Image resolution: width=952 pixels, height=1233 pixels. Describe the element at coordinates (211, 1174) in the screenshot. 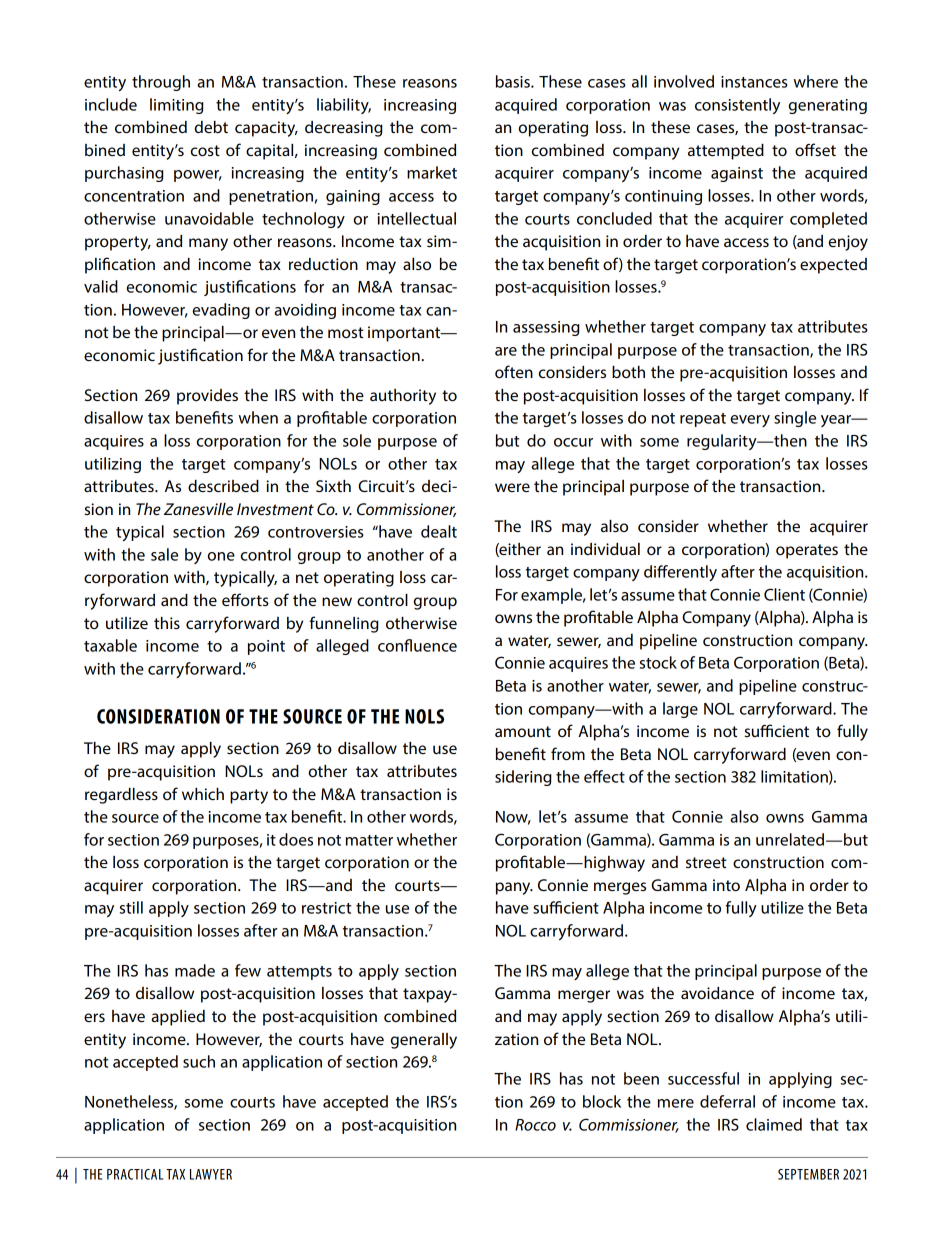

I see `LAWYER` at that location.
